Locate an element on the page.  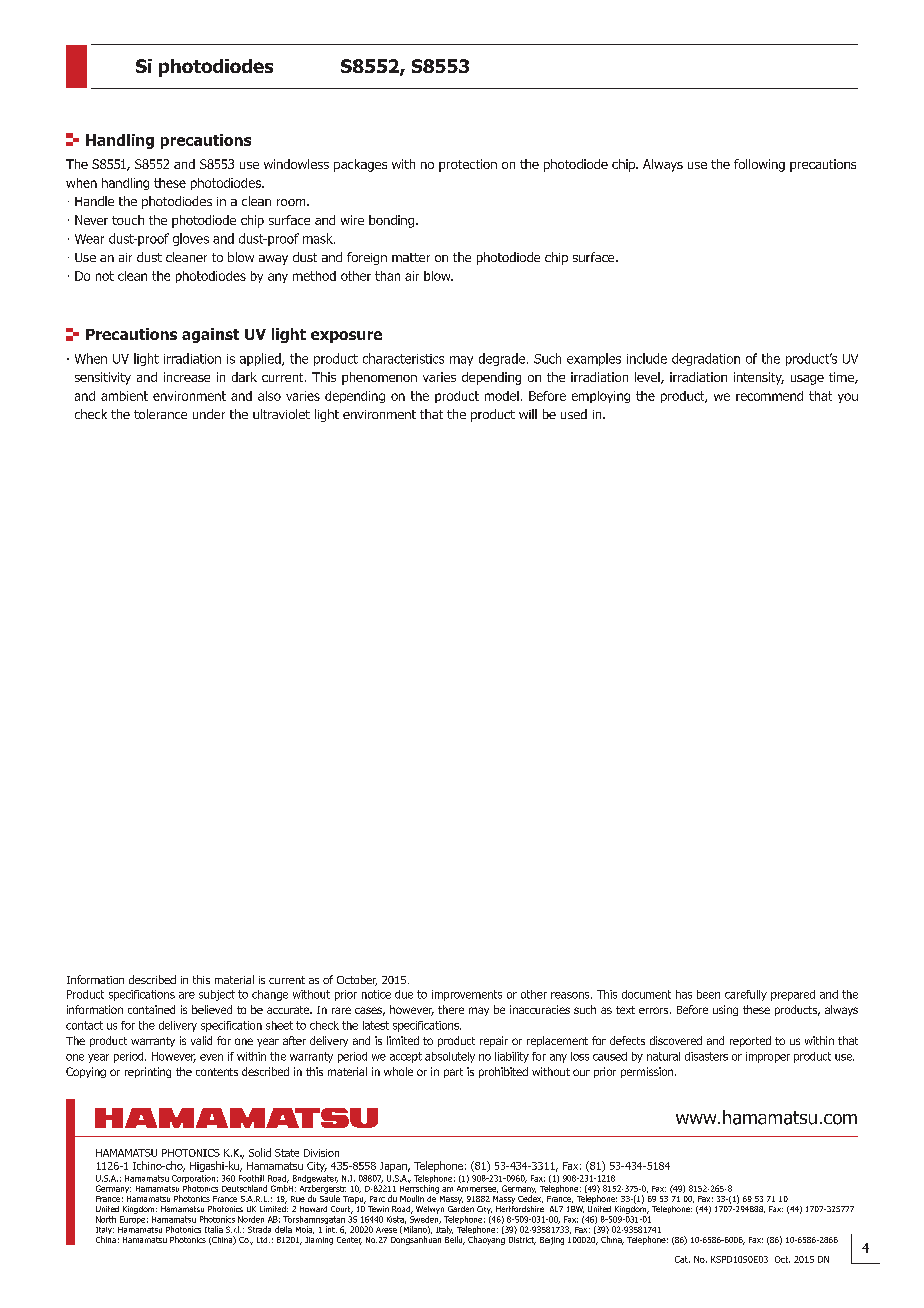
following is located at coordinates (759, 165).
